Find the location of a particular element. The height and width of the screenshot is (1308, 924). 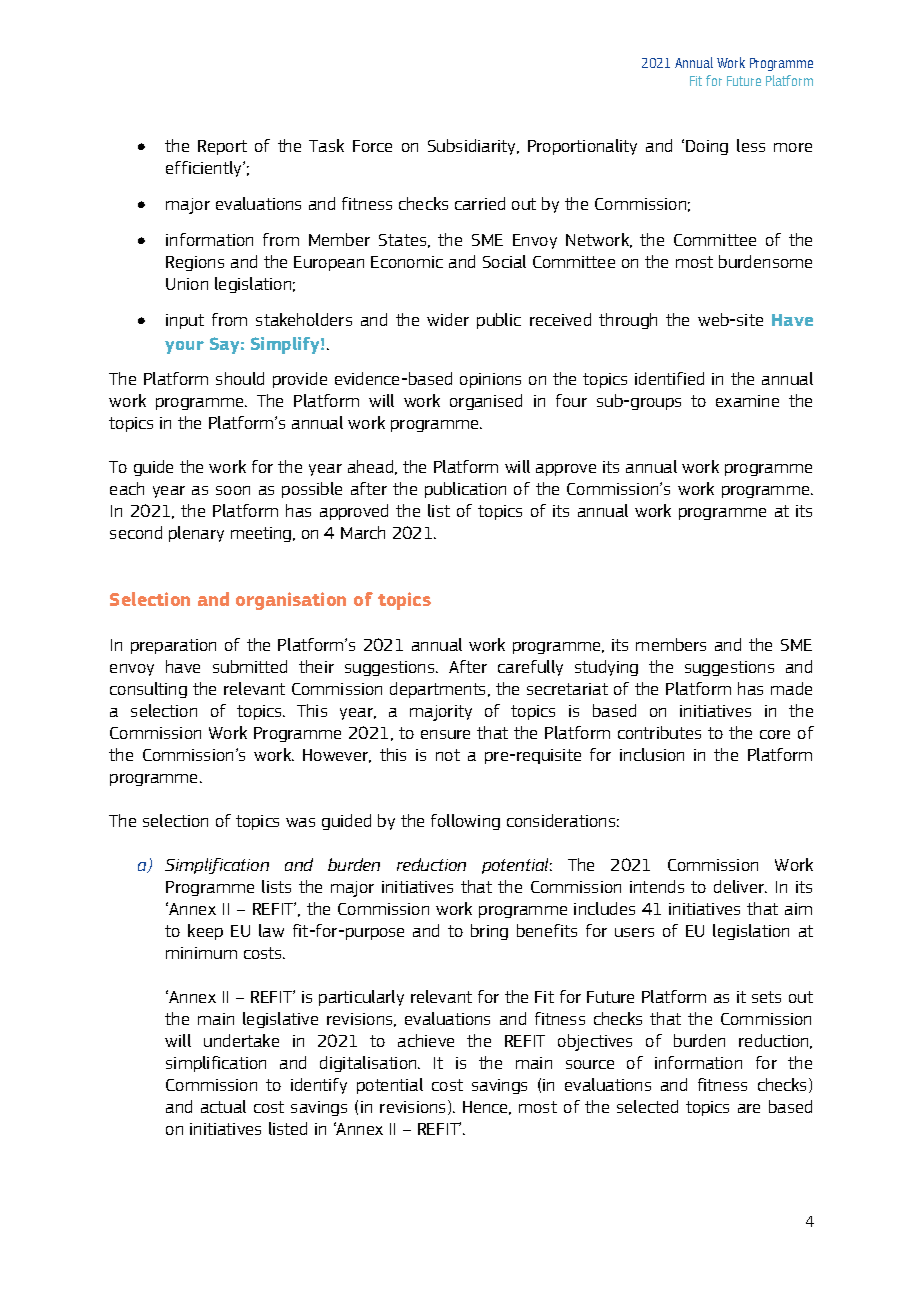

actual is located at coordinates (223, 1106).
